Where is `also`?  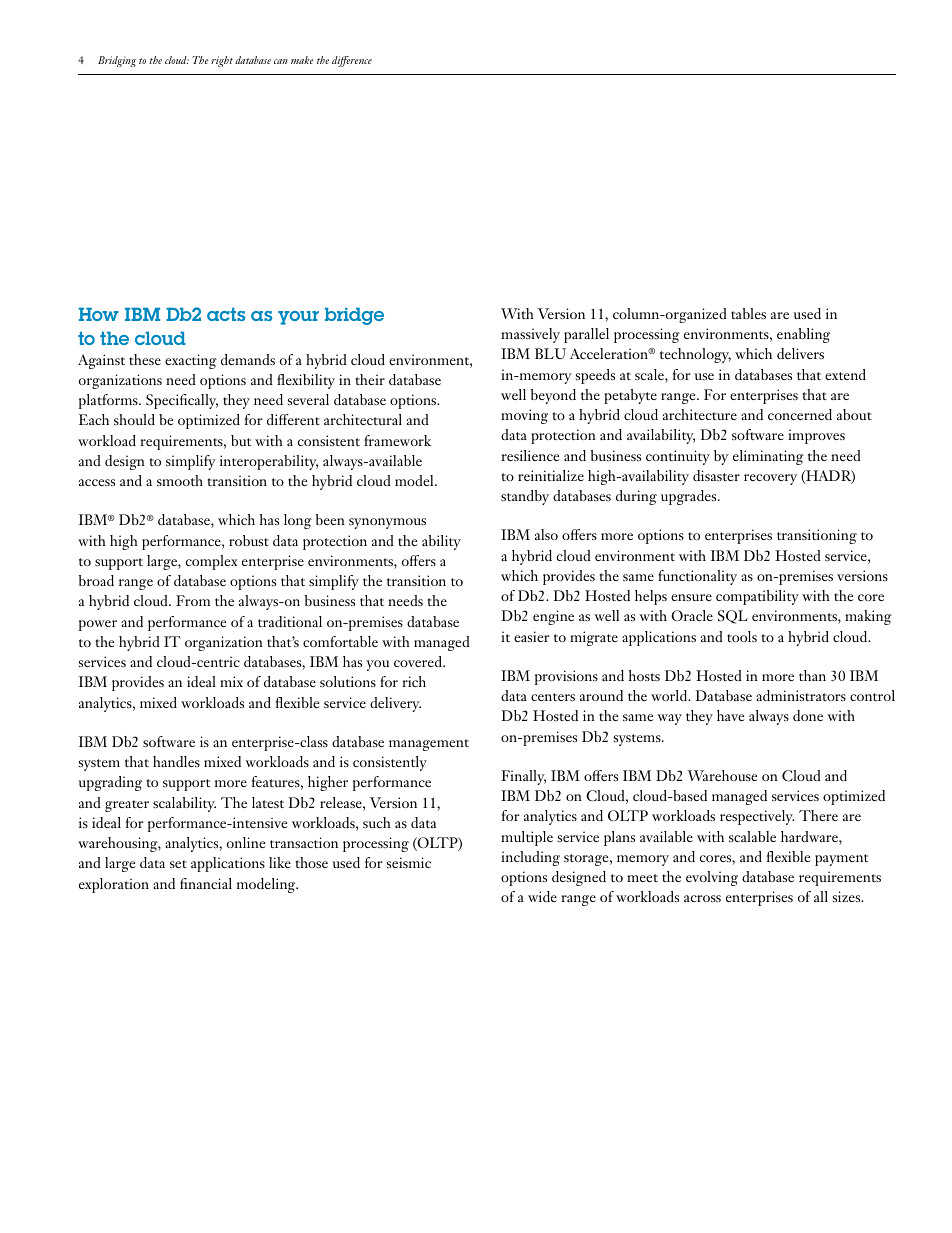 also is located at coordinates (546, 534).
